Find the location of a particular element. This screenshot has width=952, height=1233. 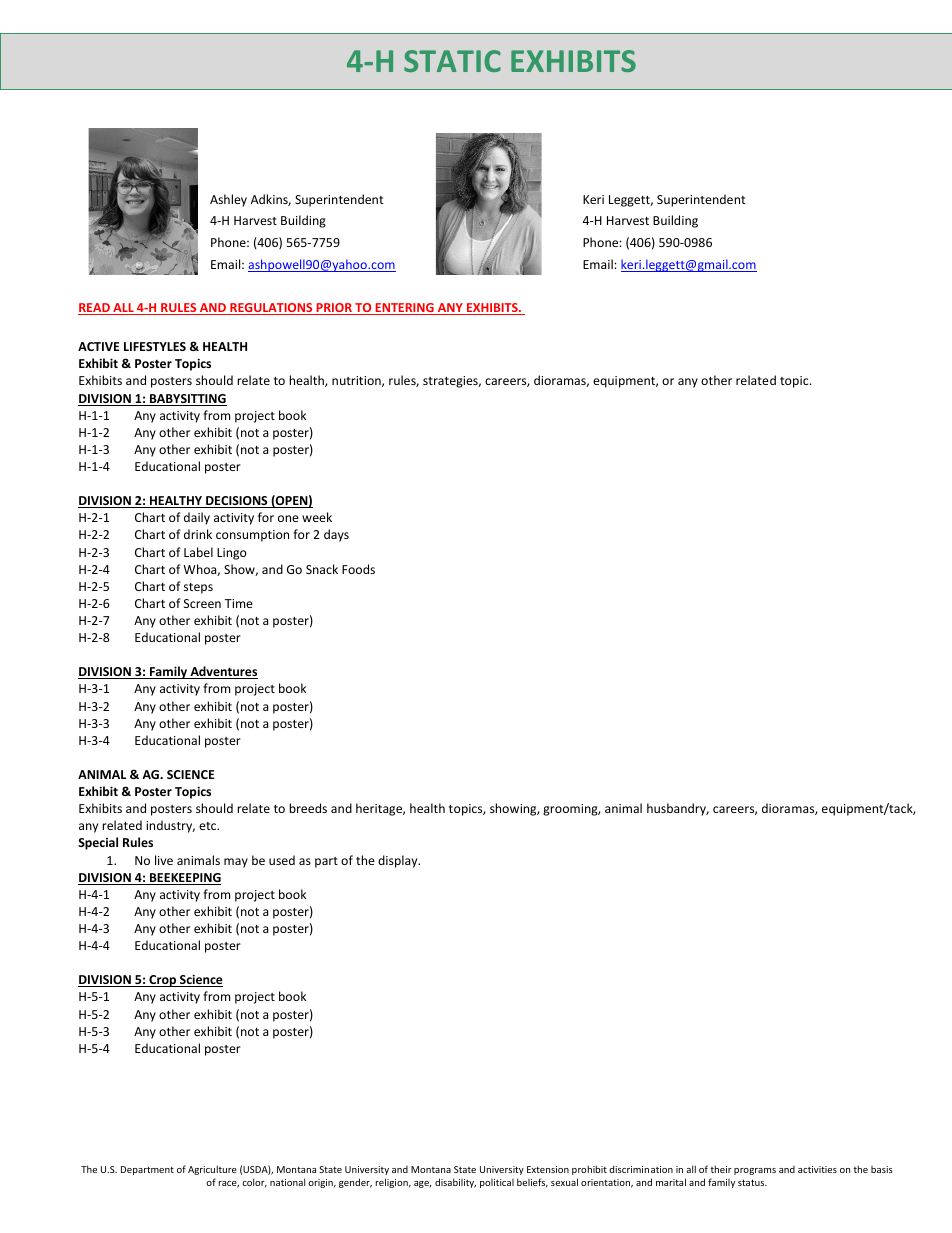

STATIC is located at coordinates (452, 61).
